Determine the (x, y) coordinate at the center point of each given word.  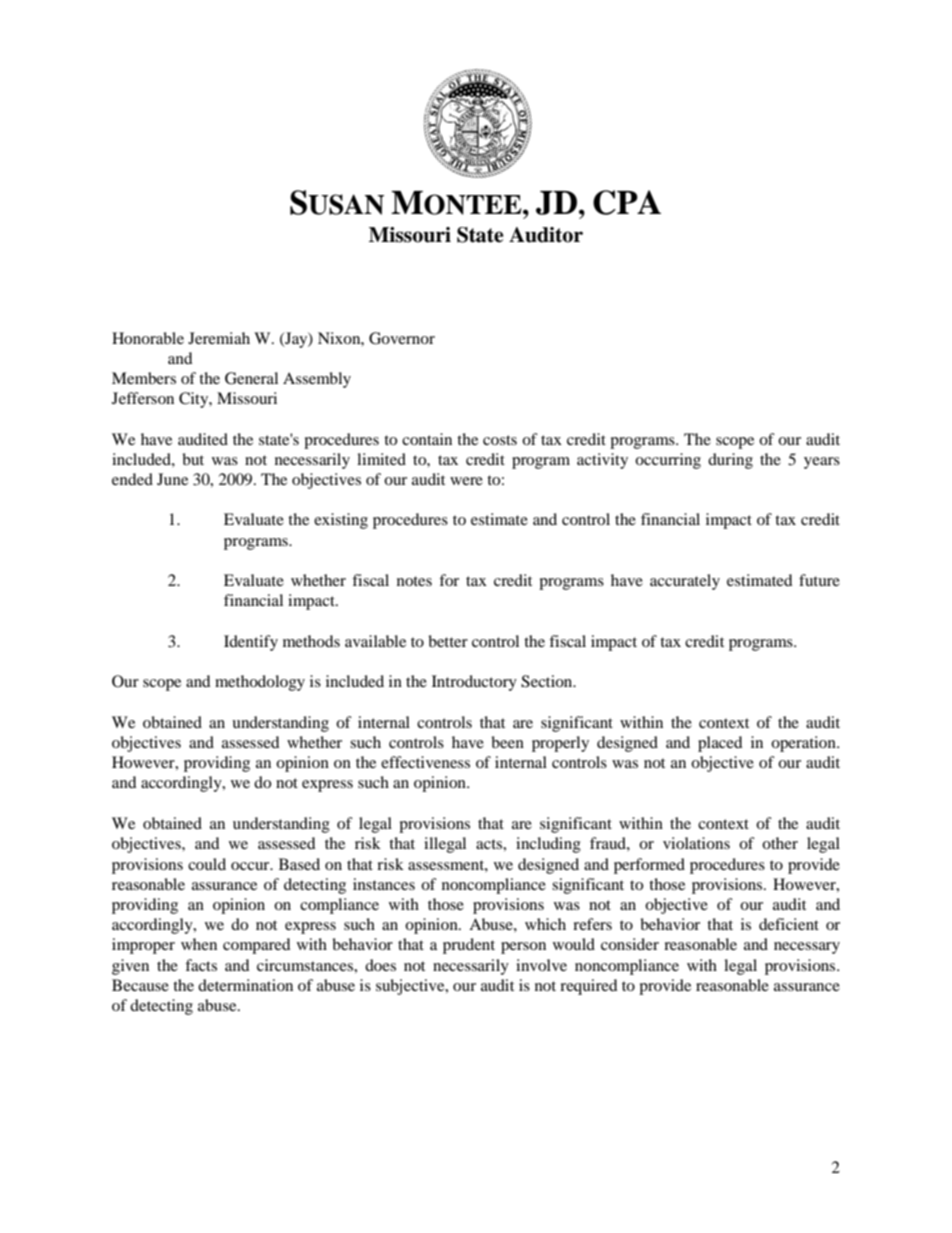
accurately (685, 582)
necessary (807, 948)
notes (414, 581)
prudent (469, 946)
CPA (627, 202)
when (199, 944)
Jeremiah (219, 338)
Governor (402, 338)
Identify (251, 643)
